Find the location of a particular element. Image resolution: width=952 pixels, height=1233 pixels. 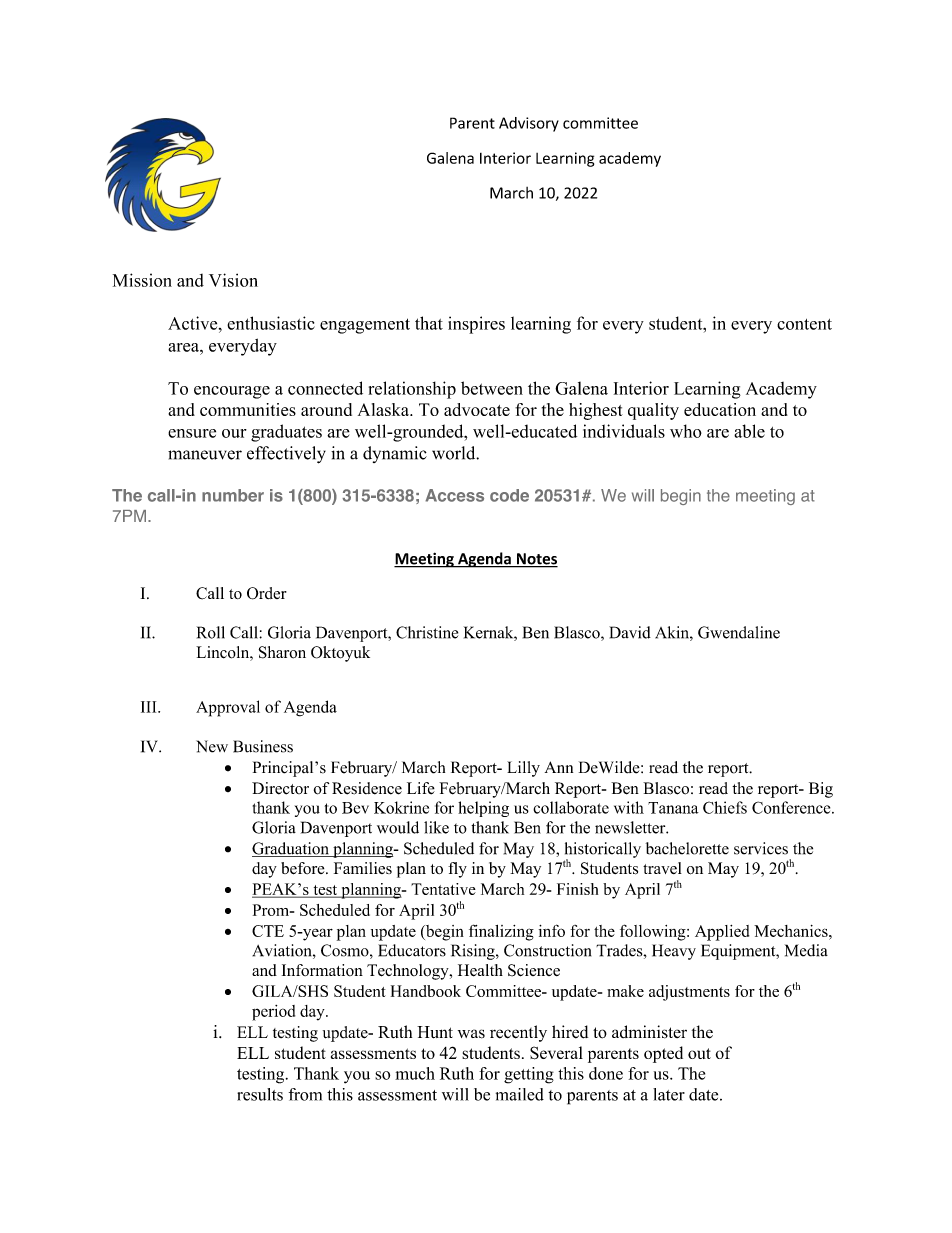

maneuver is located at coordinates (205, 455).
